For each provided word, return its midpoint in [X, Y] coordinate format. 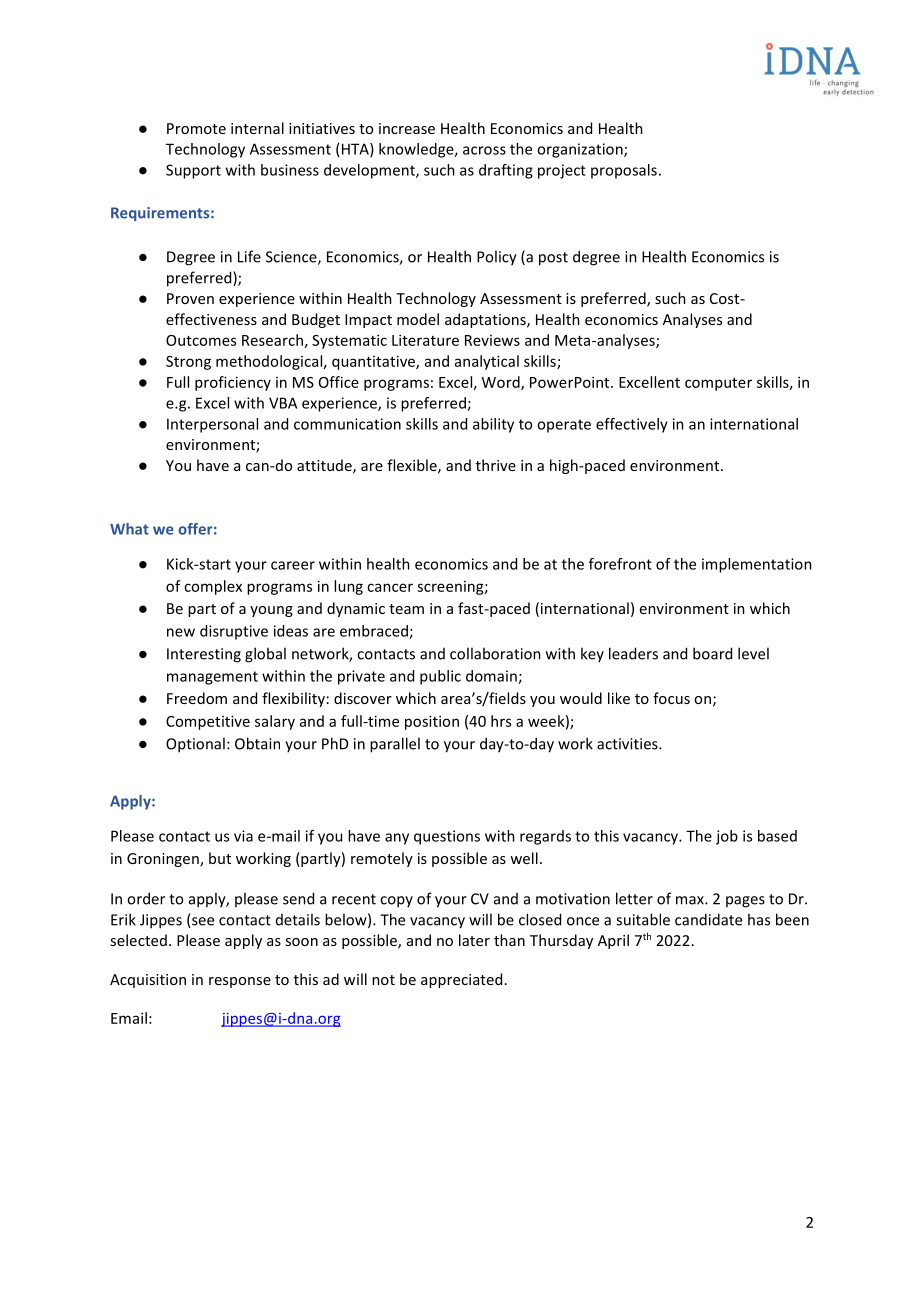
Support [193, 171]
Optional [195, 745]
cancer [390, 587]
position [432, 722]
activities [628, 744]
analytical [487, 362]
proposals [624, 171]
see [202, 922]
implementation [757, 565]
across [484, 150]
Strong [188, 363]
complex [213, 587]
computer [718, 384]
